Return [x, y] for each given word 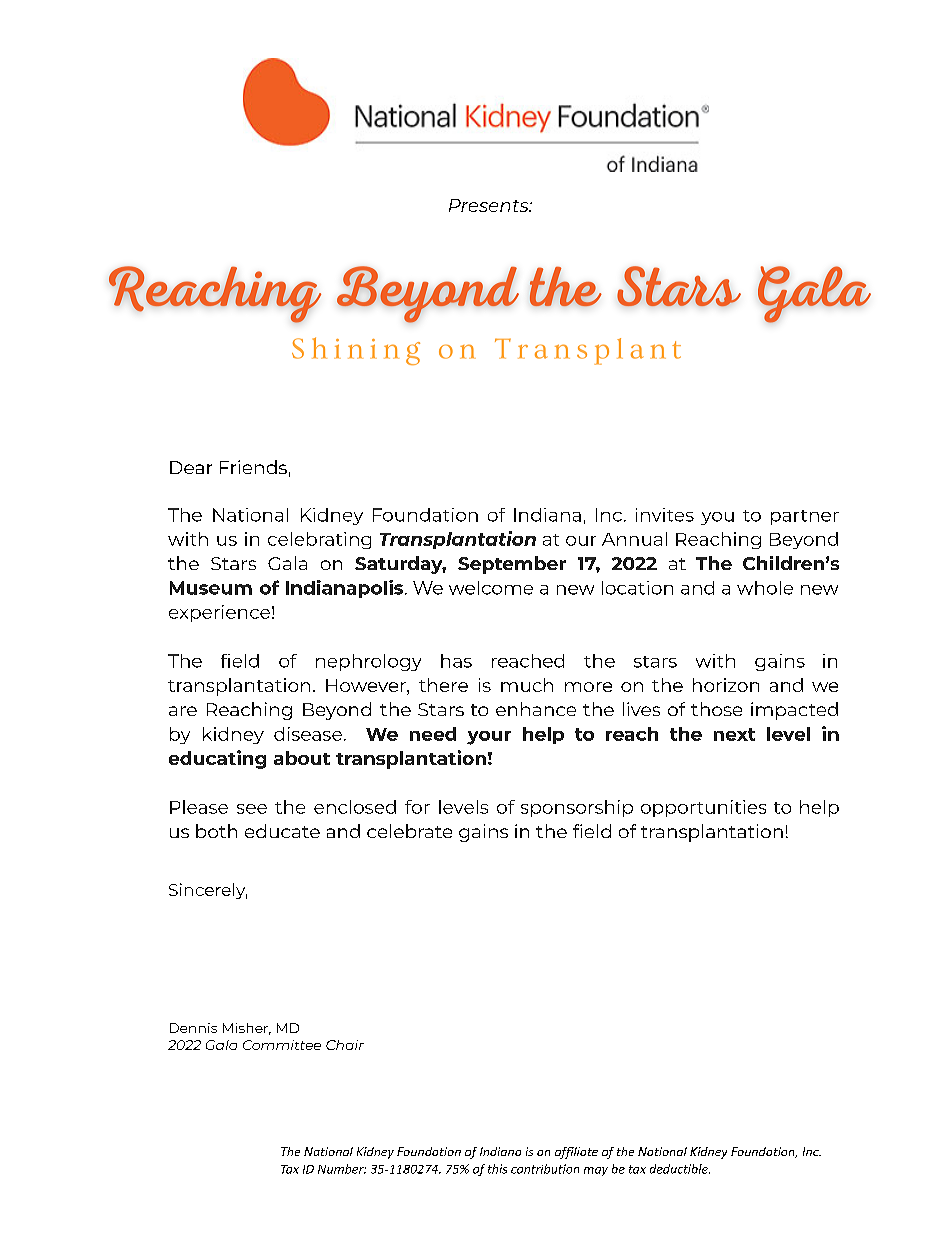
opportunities [703, 808]
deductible [680, 1169]
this [497, 1169]
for [417, 807]
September [512, 565]
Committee [282, 1045]
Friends [253, 467]
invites [665, 515]
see [252, 809]
